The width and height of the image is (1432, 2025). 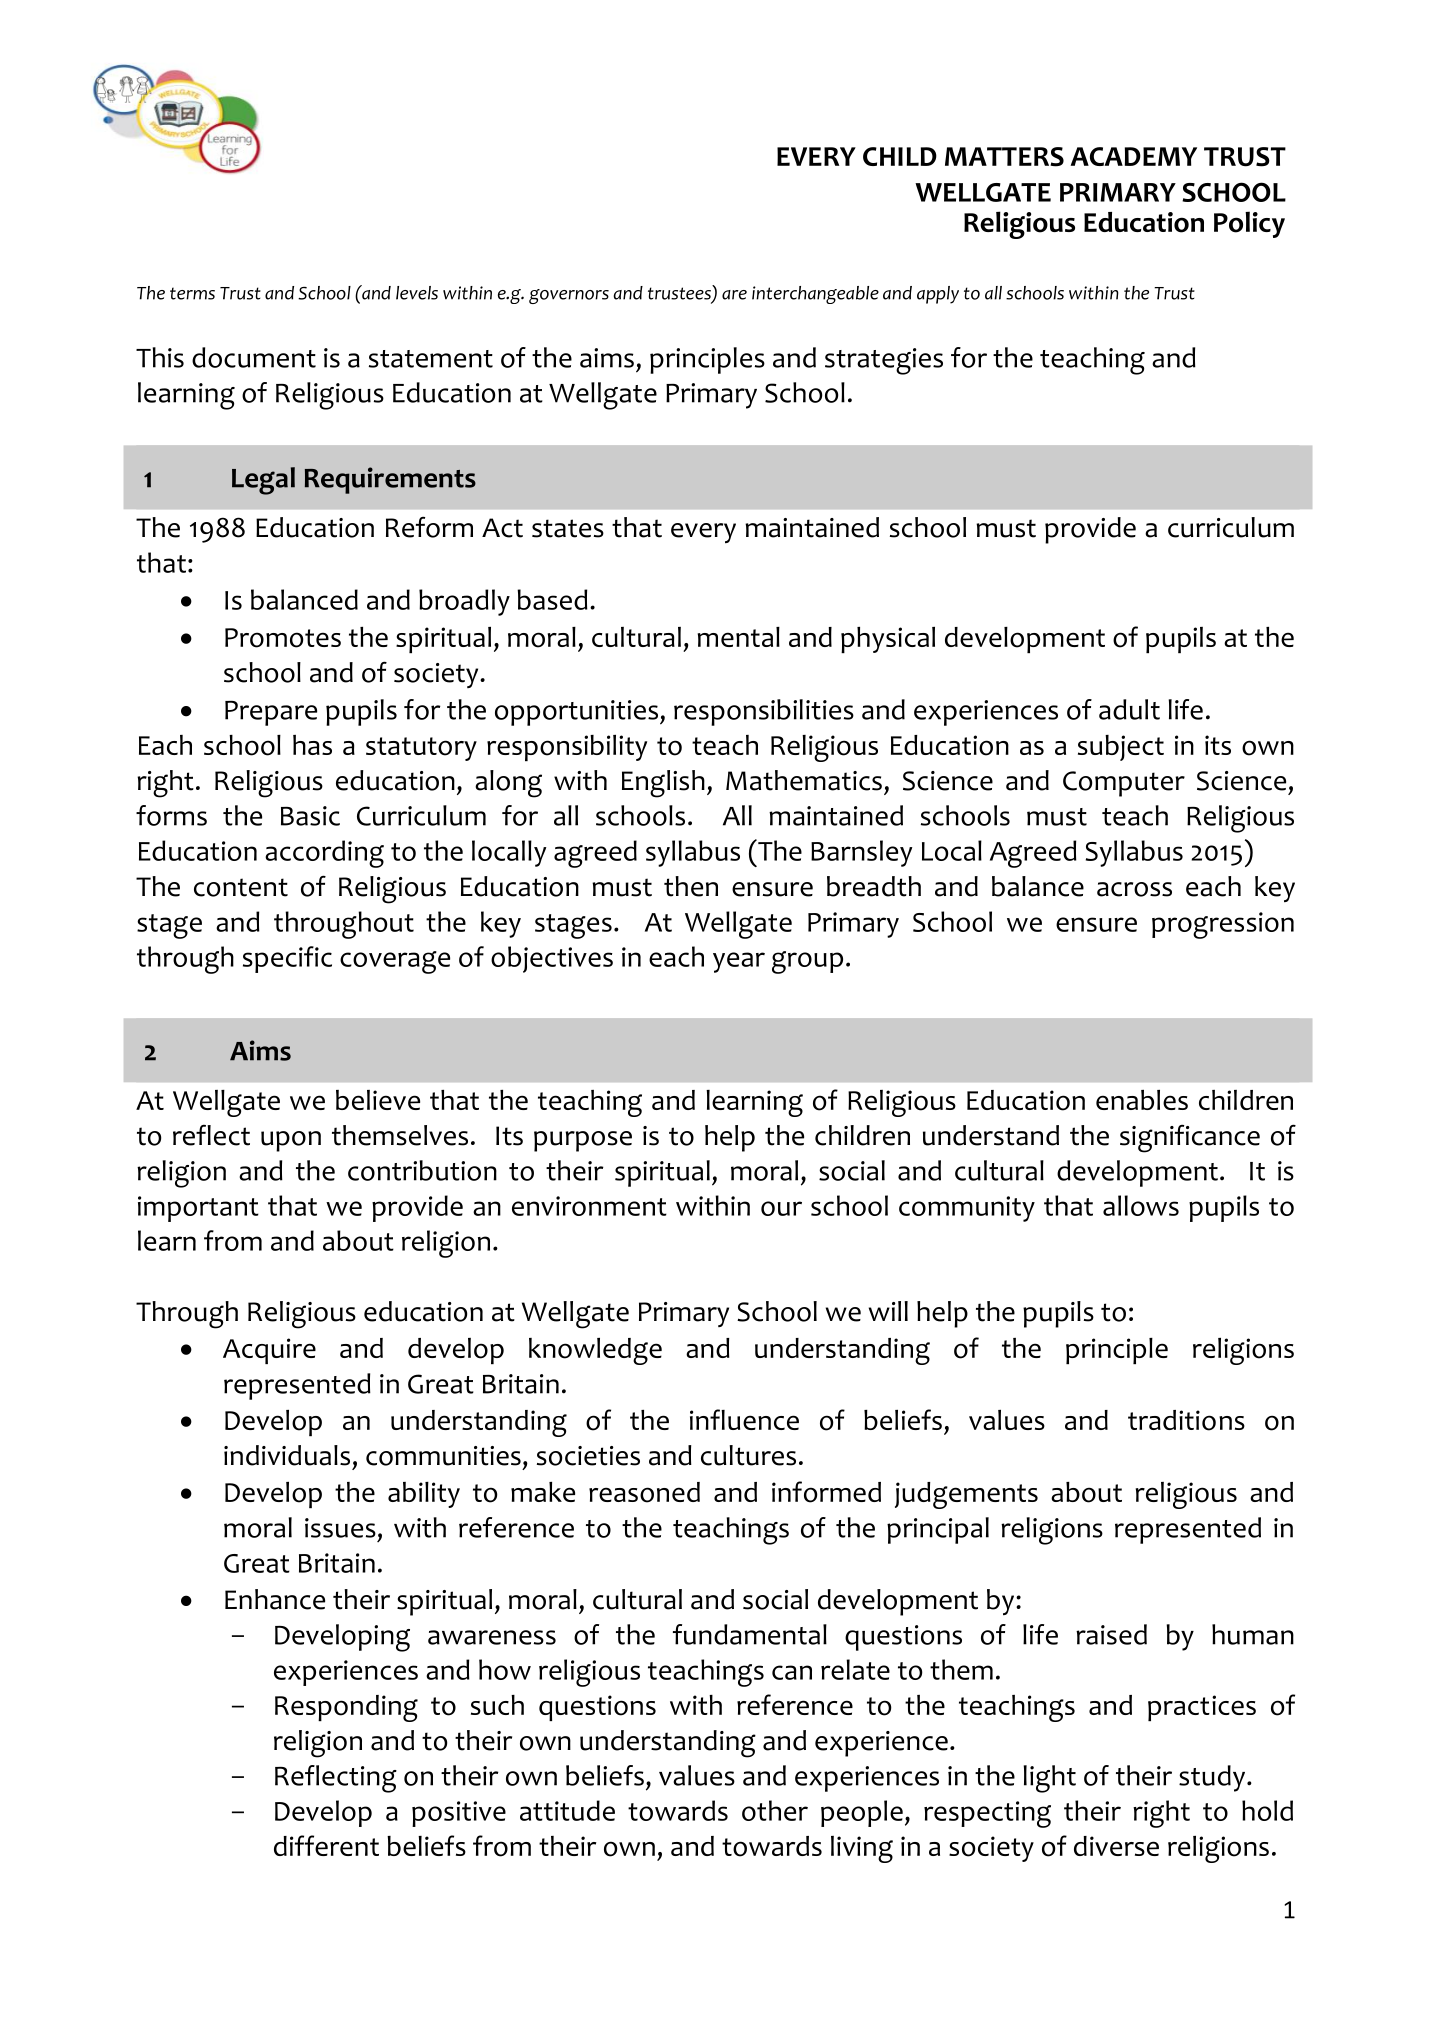 I want to click on upon, so click(x=291, y=1141).
